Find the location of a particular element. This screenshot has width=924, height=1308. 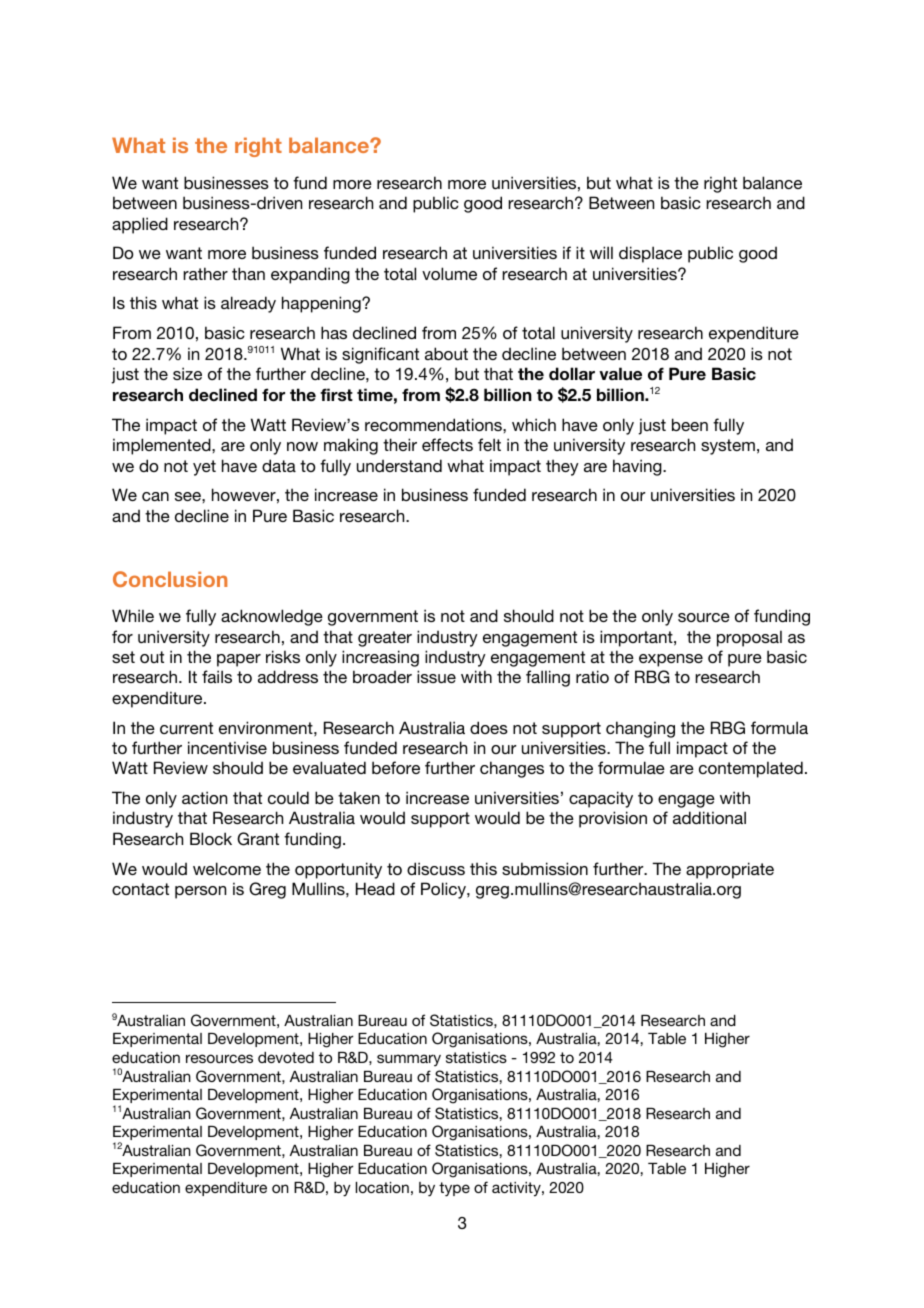

devoted is located at coordinates (286, 1057).
